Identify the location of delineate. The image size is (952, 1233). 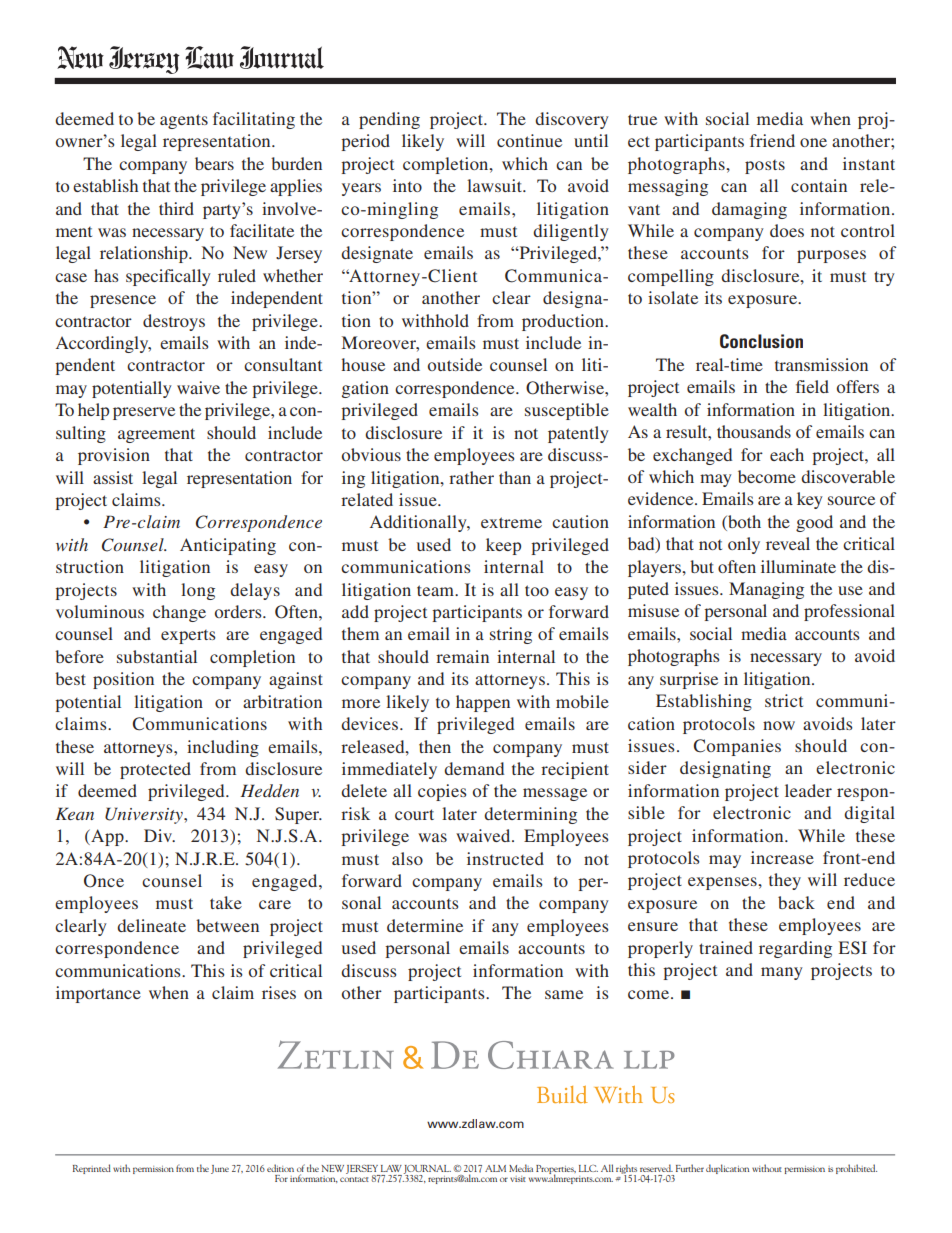
(151, 925).
